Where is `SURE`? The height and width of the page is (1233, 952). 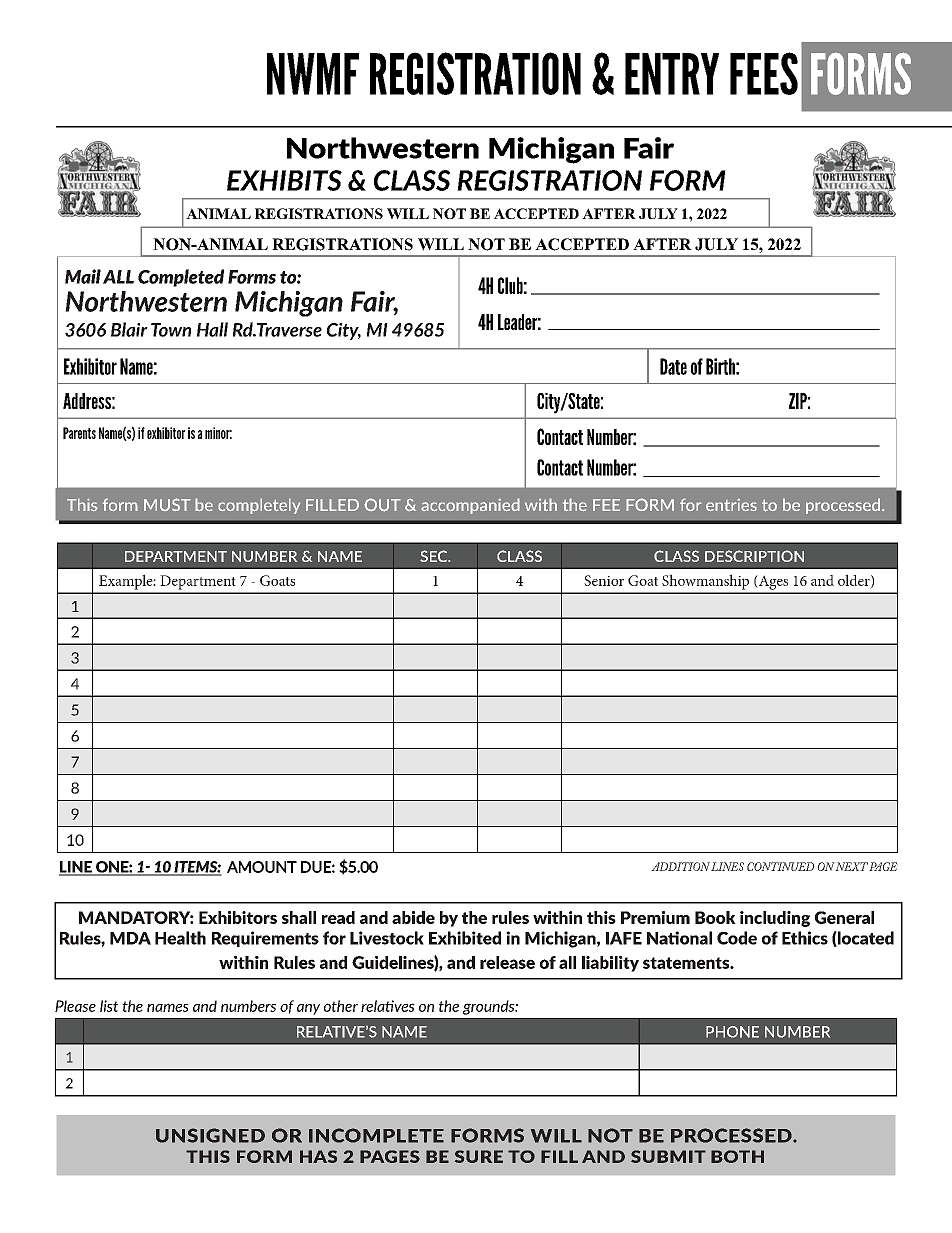 SURE is located at coordinates (479, 1156).
